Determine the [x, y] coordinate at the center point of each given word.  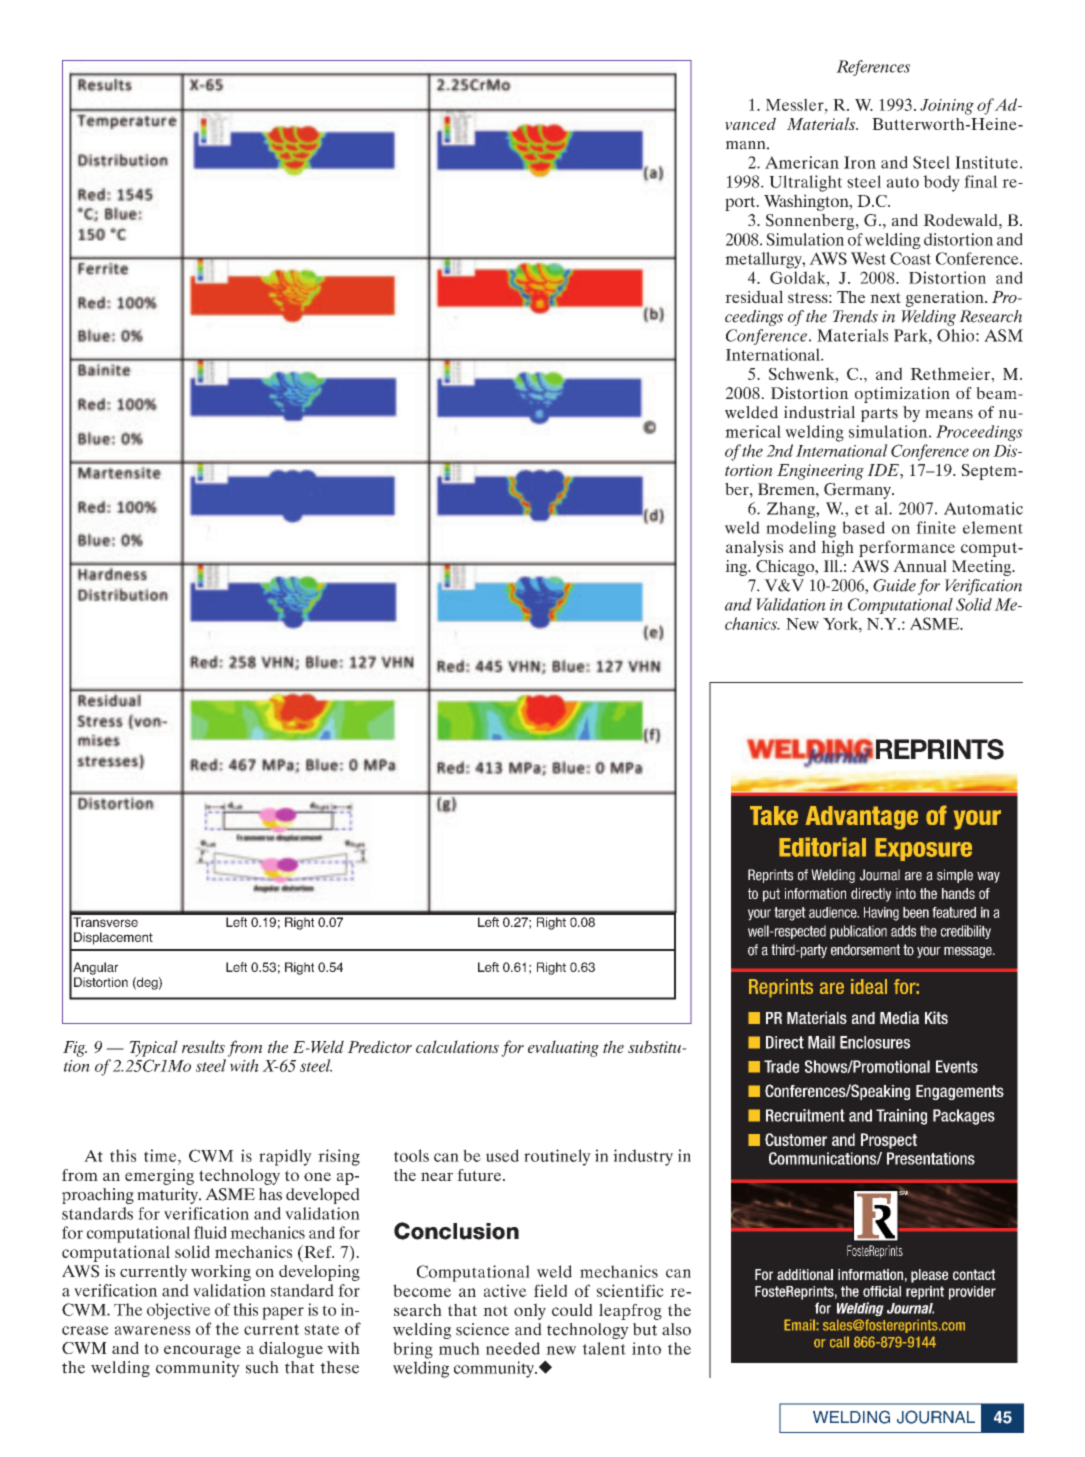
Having [881, 914]
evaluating [563, 1048]
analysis [754, 548]
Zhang [792, 510]
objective [179, 1311]
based [863, 527]
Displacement [113, 938]
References [873, 68]
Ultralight [805, 183]
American [802, 162]
